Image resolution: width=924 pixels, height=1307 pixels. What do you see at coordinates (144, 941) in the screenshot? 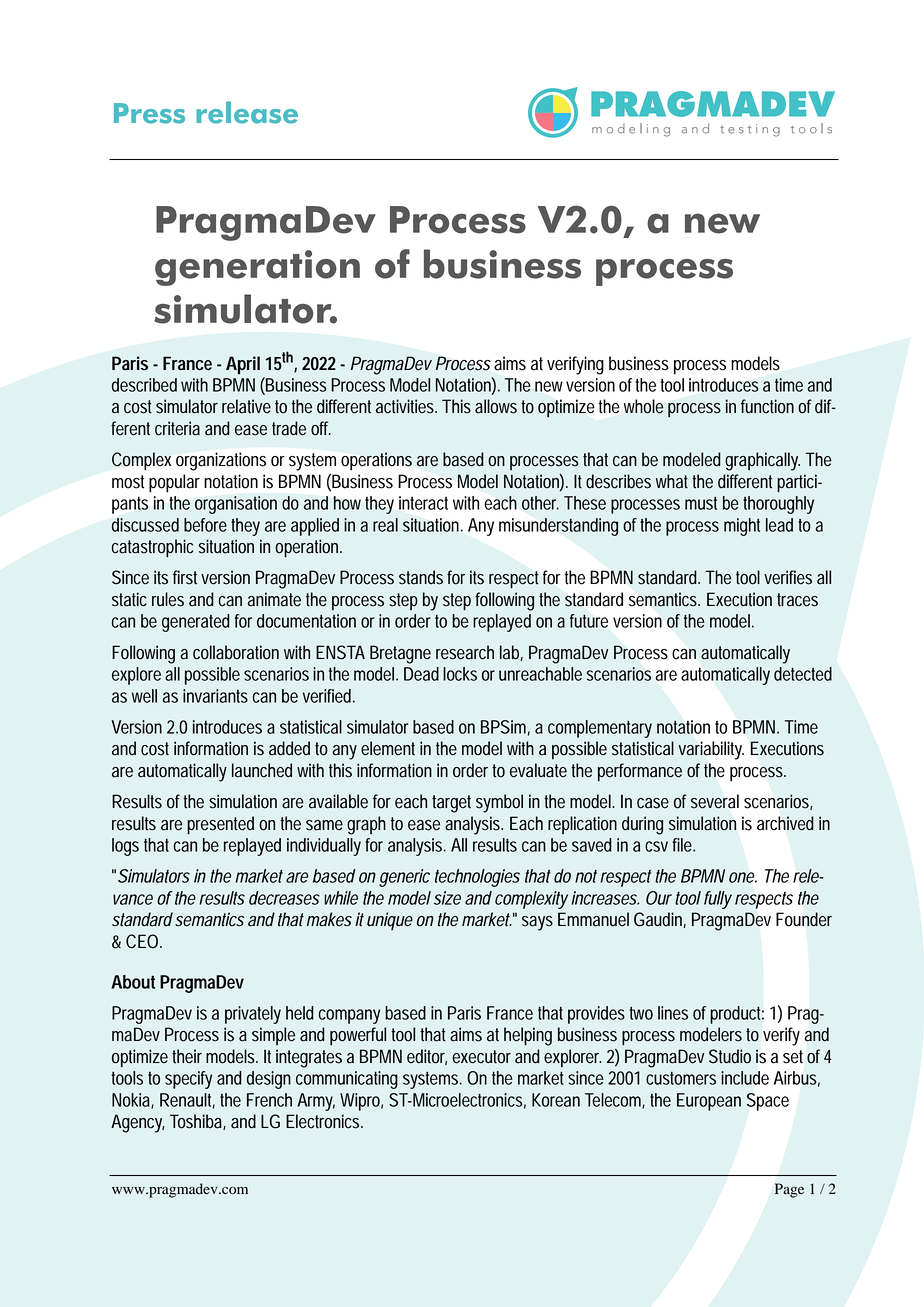
I see `CEO` at bounding box center [144, 941].
